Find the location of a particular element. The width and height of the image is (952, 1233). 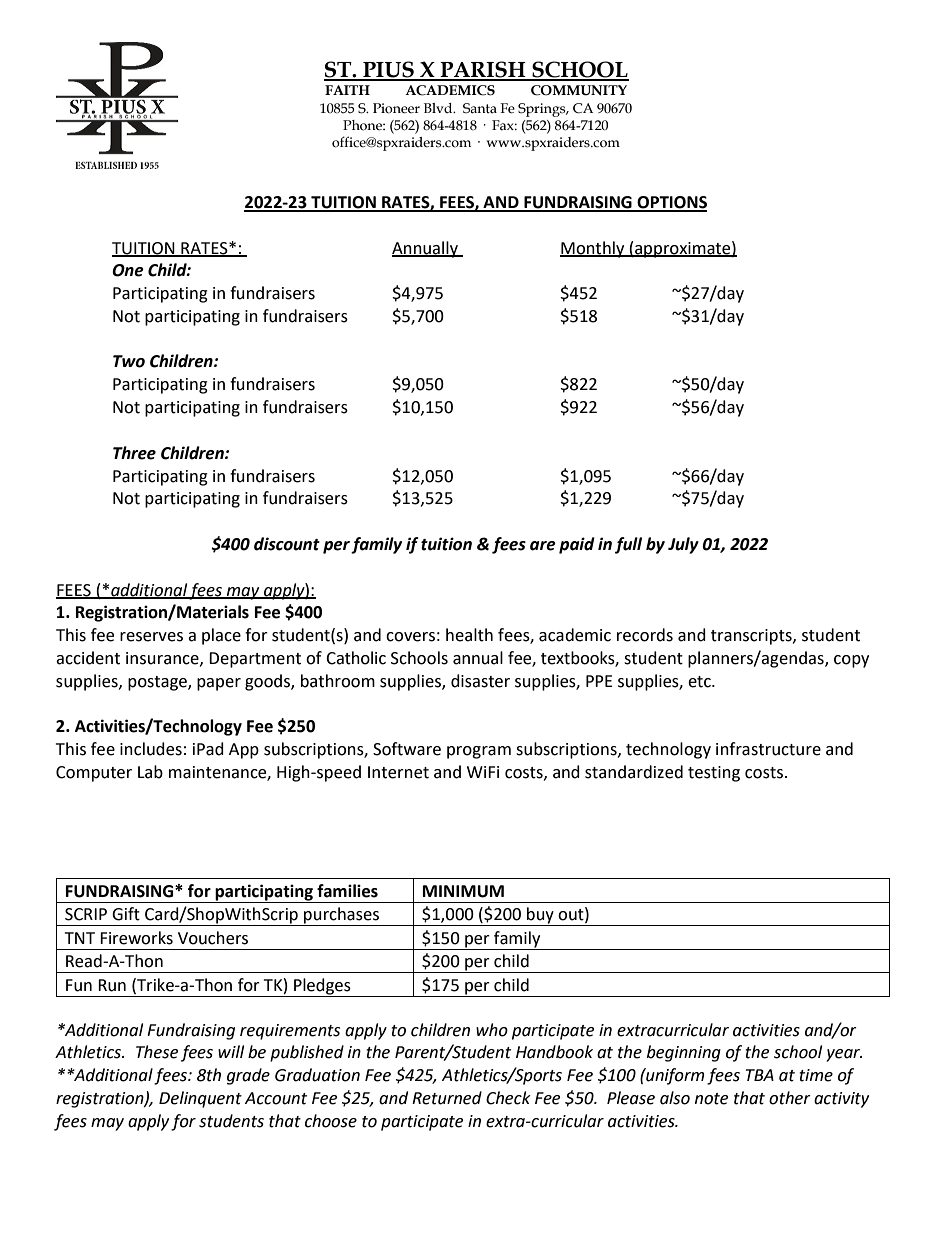

health is located at coordinates (469, 635).
